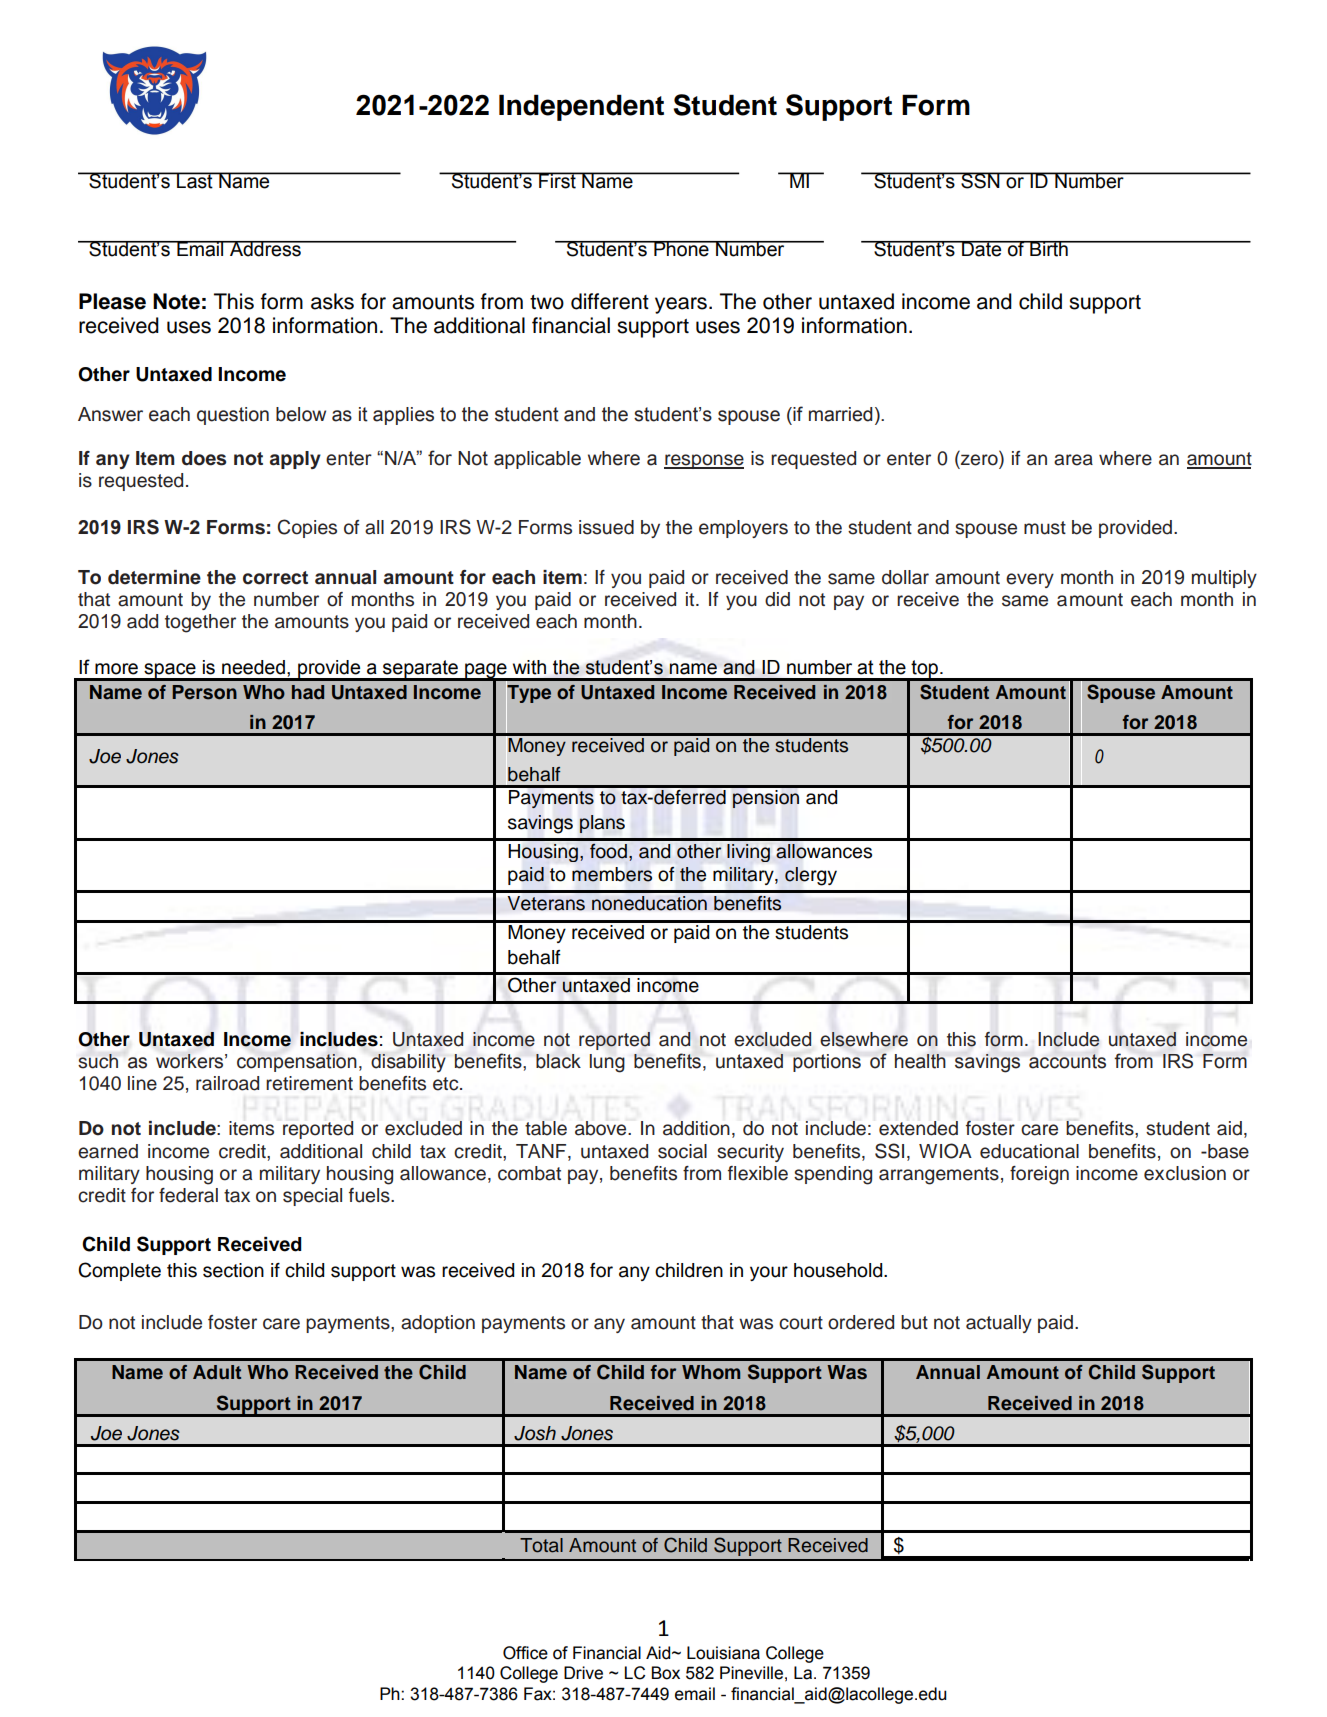 The image size is (1327, 1717). Describe the element at coordinates (666, 1673) in the screenshot. I see `Box` at that location.
